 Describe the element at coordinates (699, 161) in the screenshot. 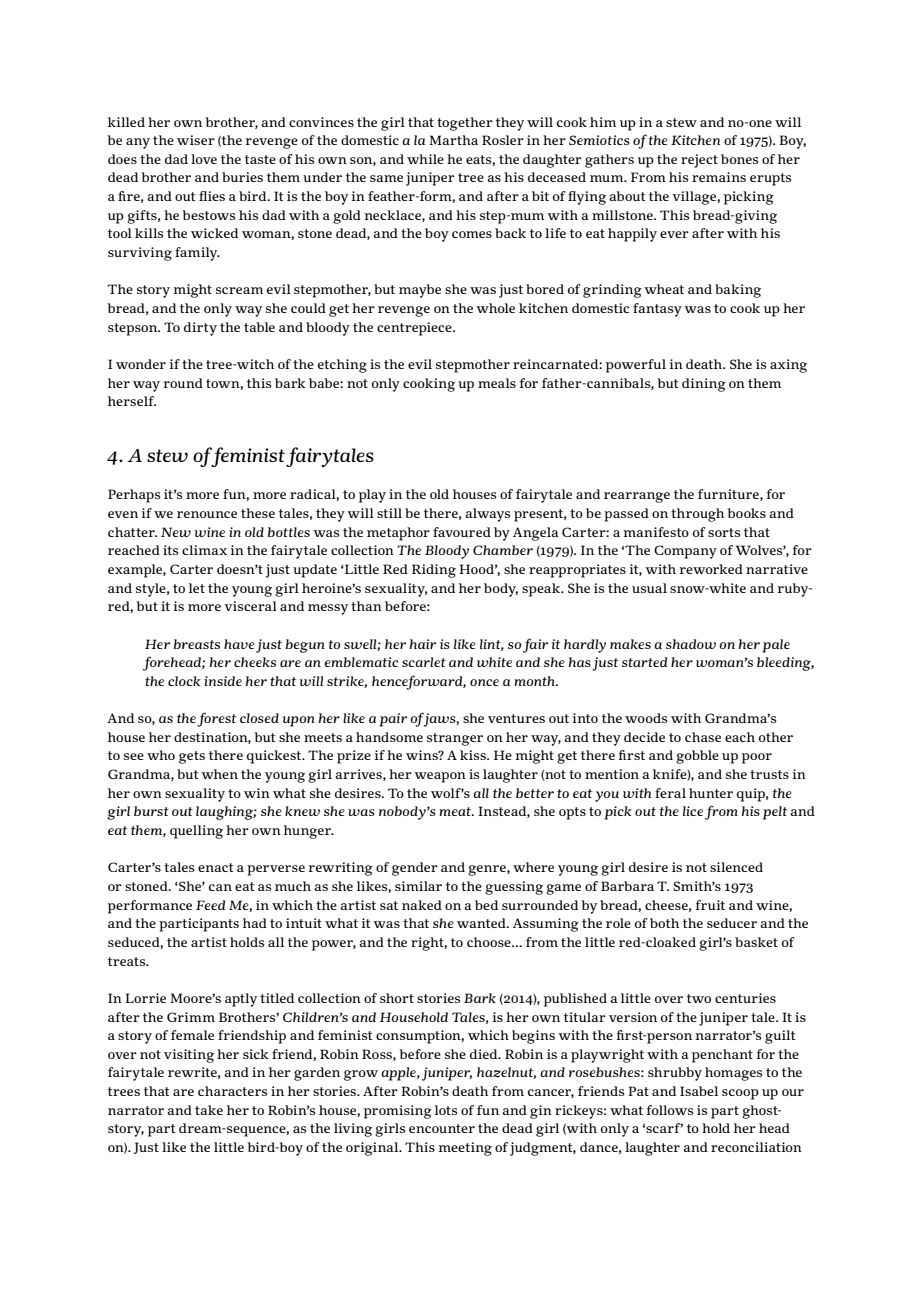

I see `reject` at that location.
